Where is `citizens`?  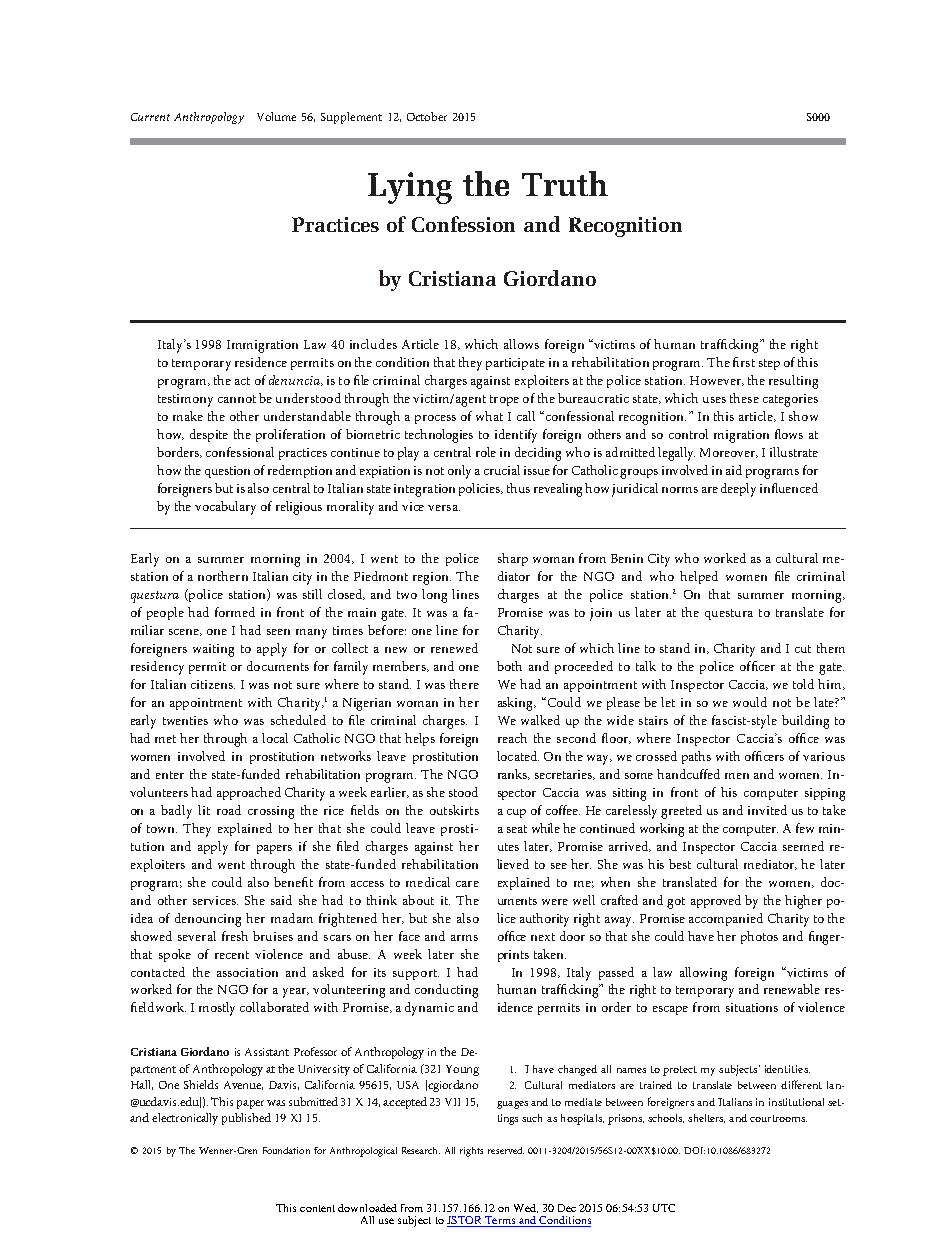 citizens is located at coordinates (213, 684).
